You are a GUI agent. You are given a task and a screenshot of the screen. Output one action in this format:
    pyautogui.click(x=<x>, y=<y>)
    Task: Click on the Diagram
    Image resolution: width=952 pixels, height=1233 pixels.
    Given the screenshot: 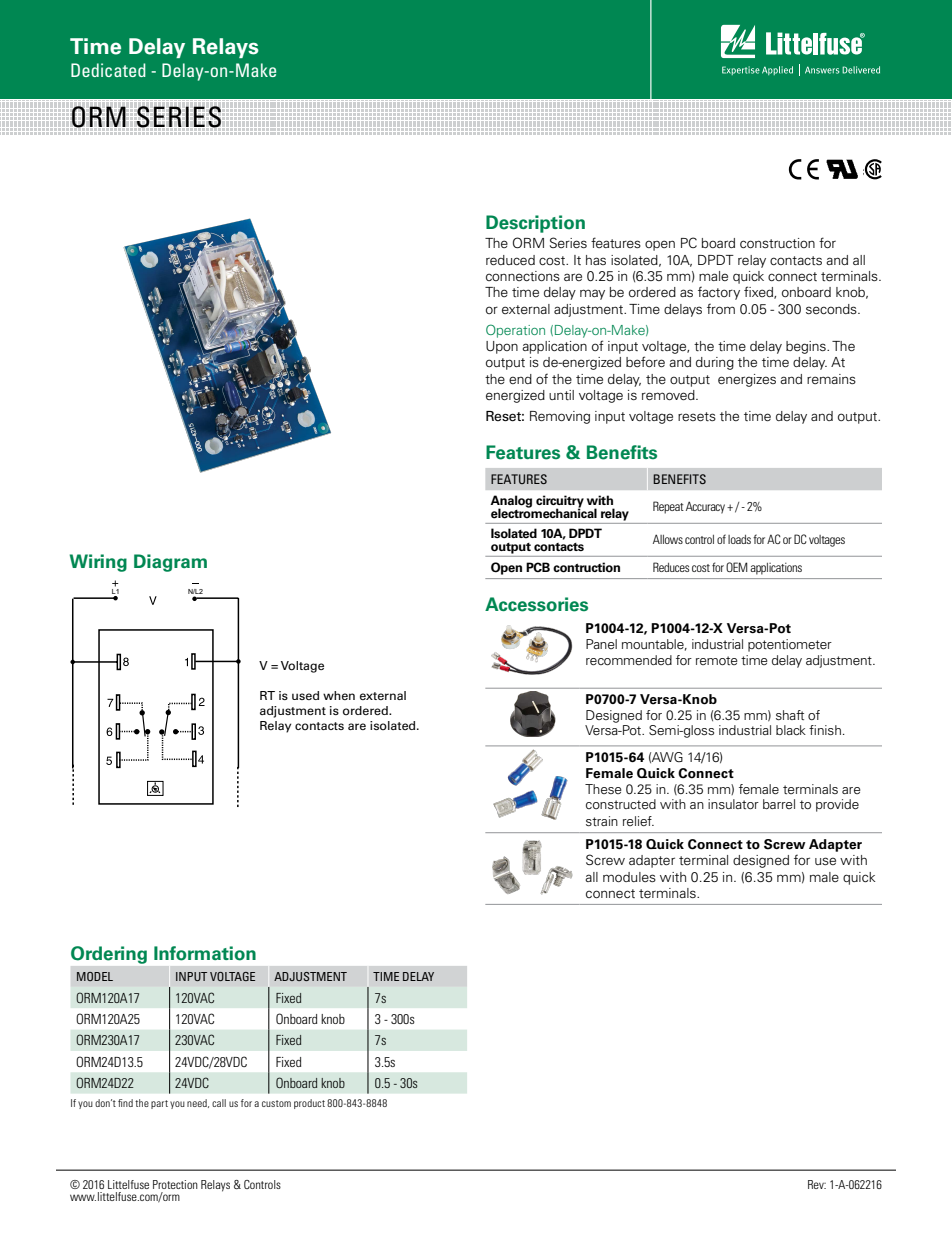 What is the action you would take?
    pyautogui.click(x=170, y=563)
